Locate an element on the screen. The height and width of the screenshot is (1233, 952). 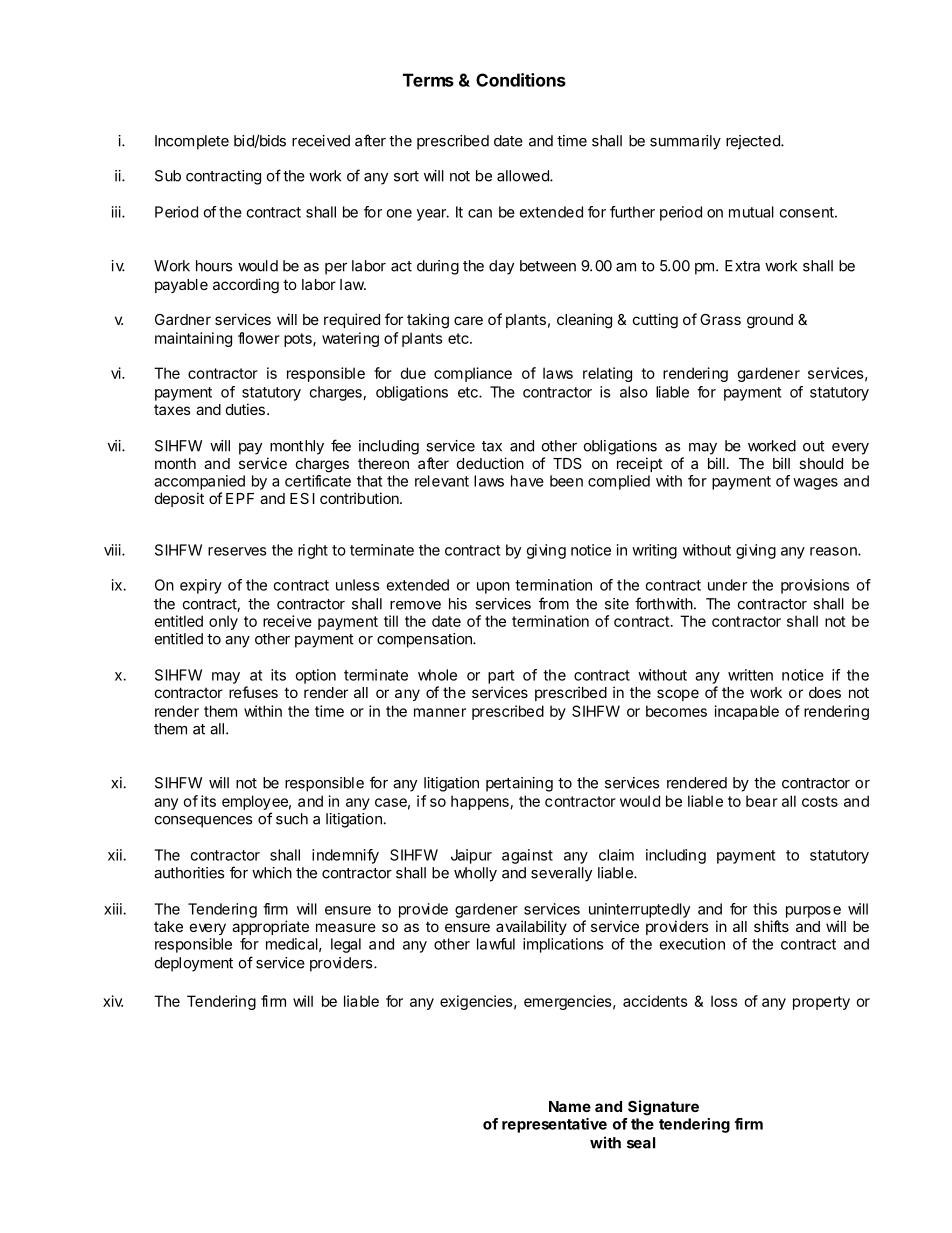
under is located at coordinates (727, 585).
